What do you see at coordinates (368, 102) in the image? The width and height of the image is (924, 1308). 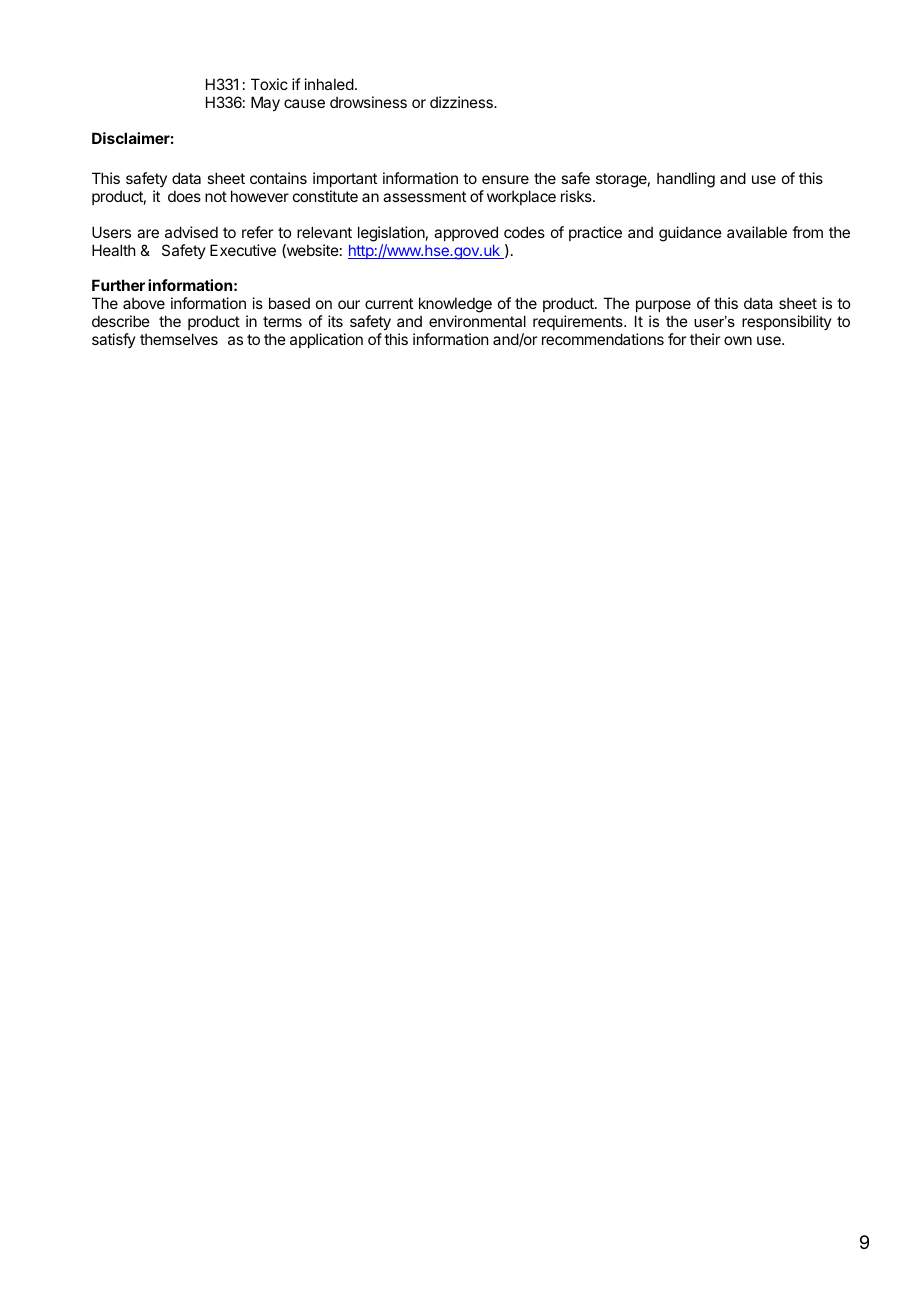 I see `drowsiness` at bounding box center [368, 102].
